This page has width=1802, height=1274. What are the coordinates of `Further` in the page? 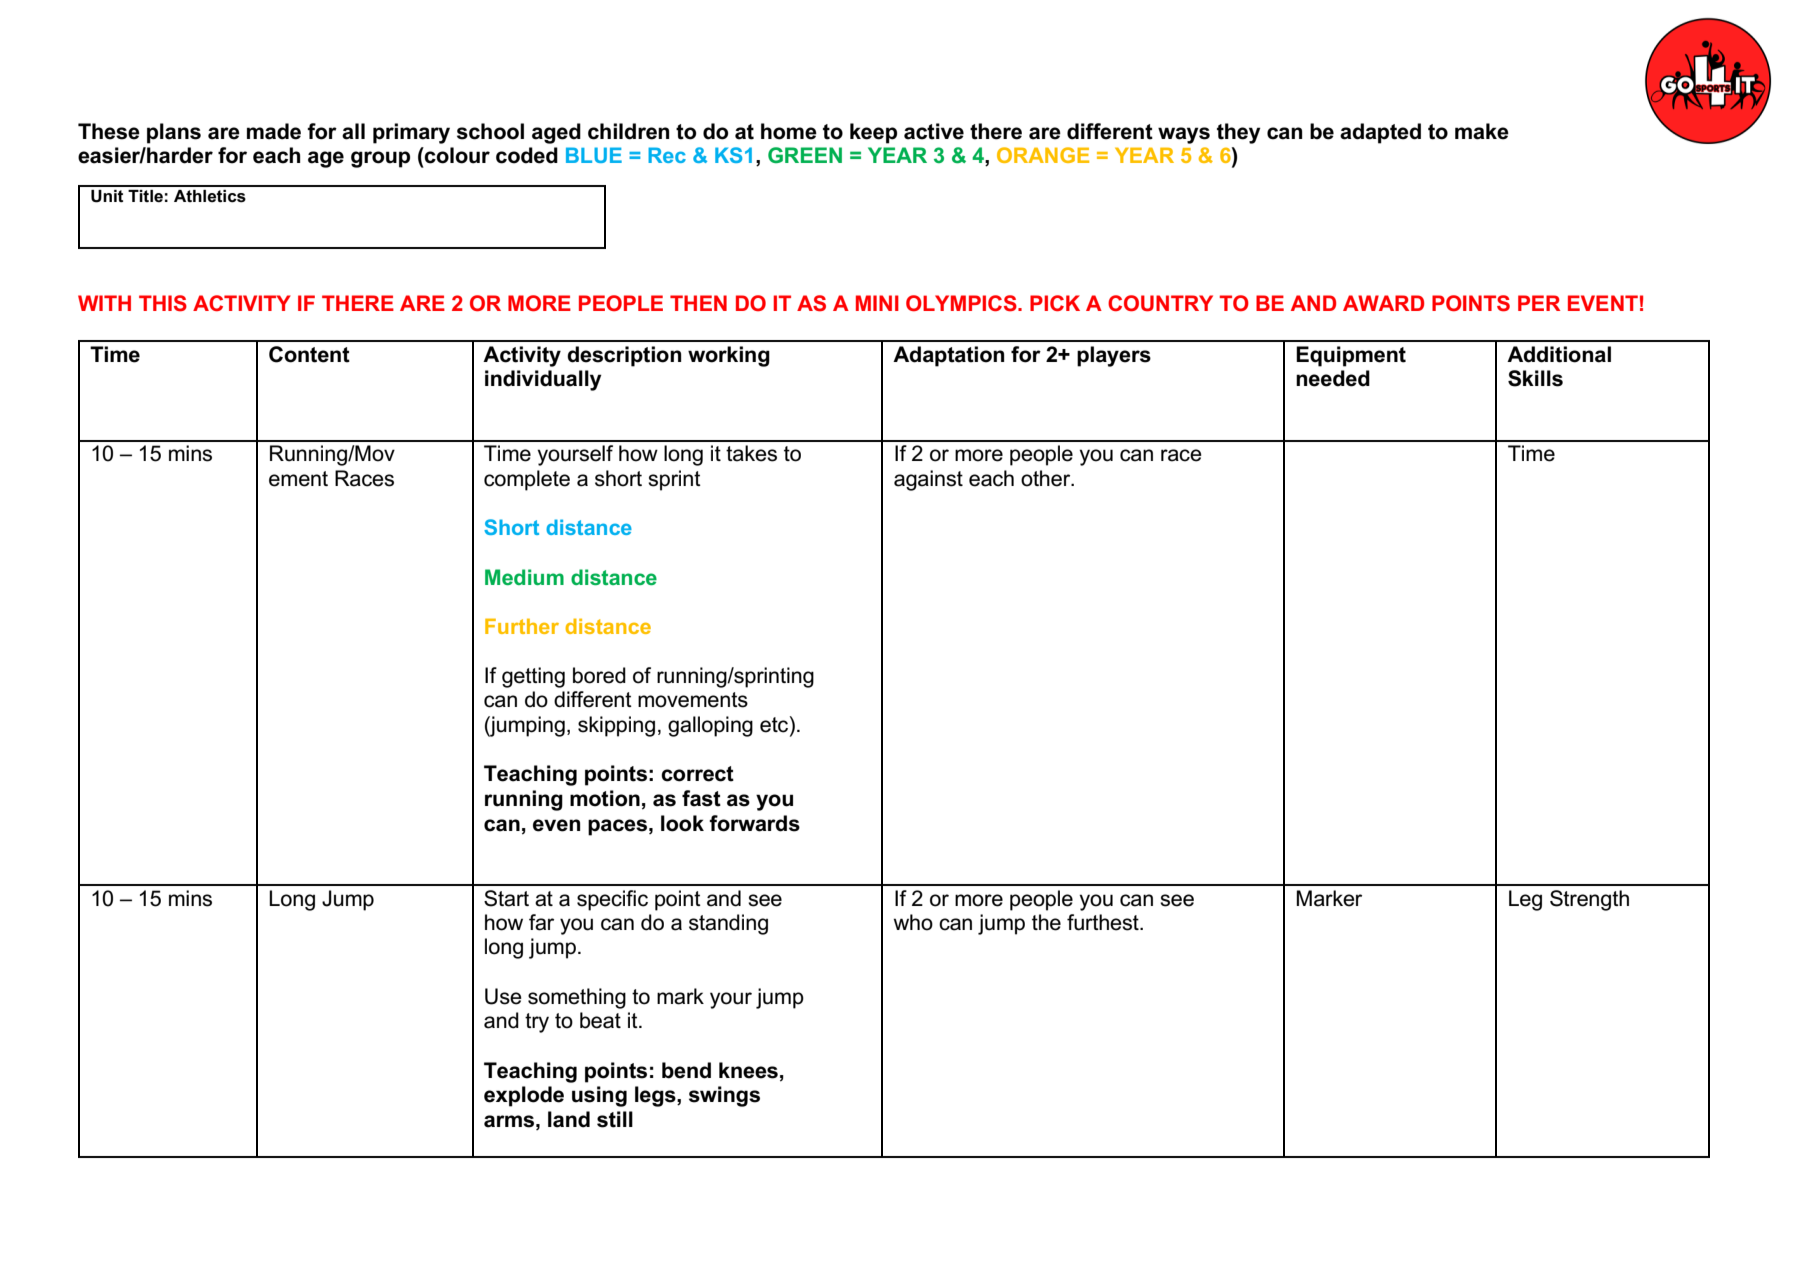 It's located at (522, 626).
